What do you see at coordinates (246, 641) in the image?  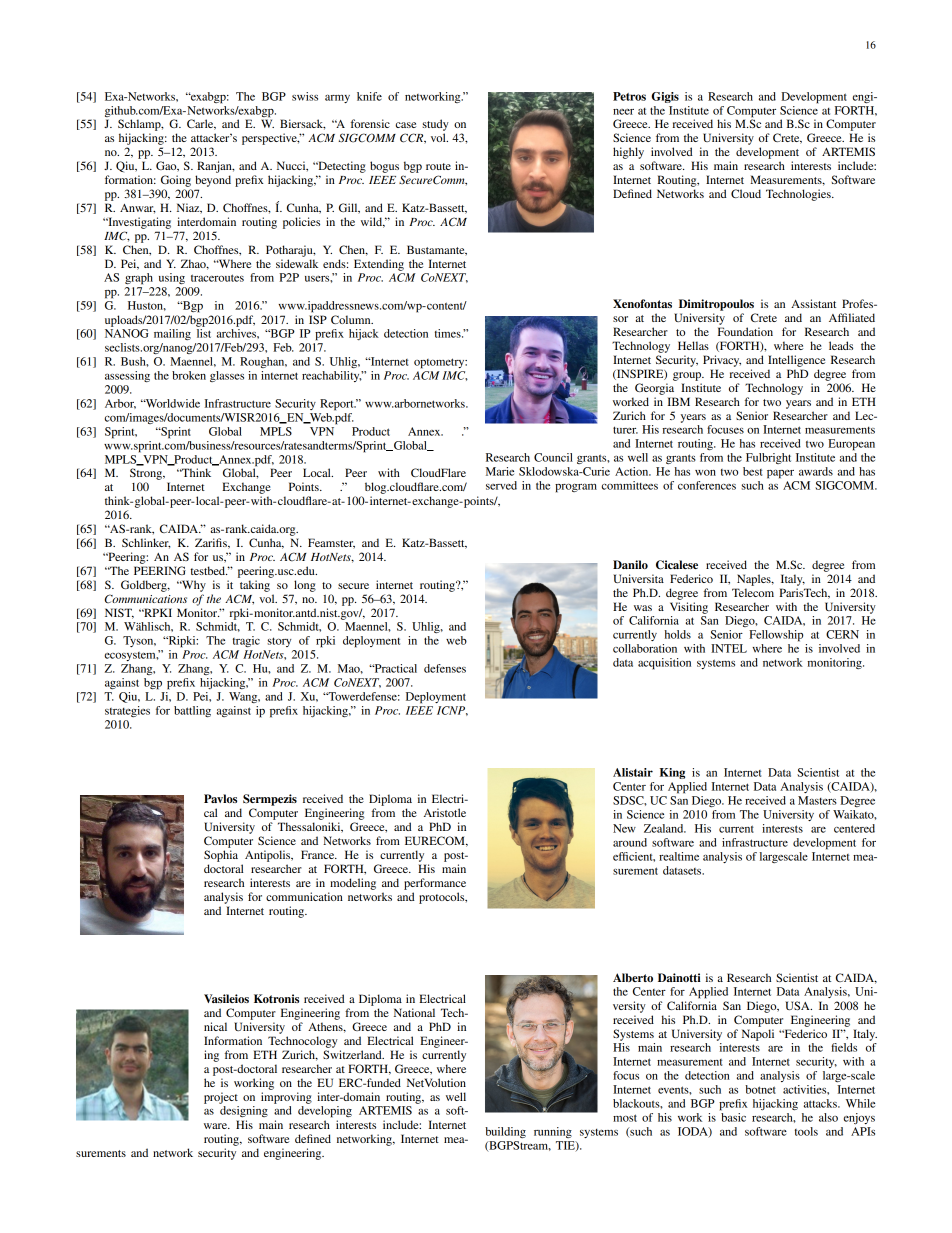 I see `tragic` at bounding box center [246, 641].
